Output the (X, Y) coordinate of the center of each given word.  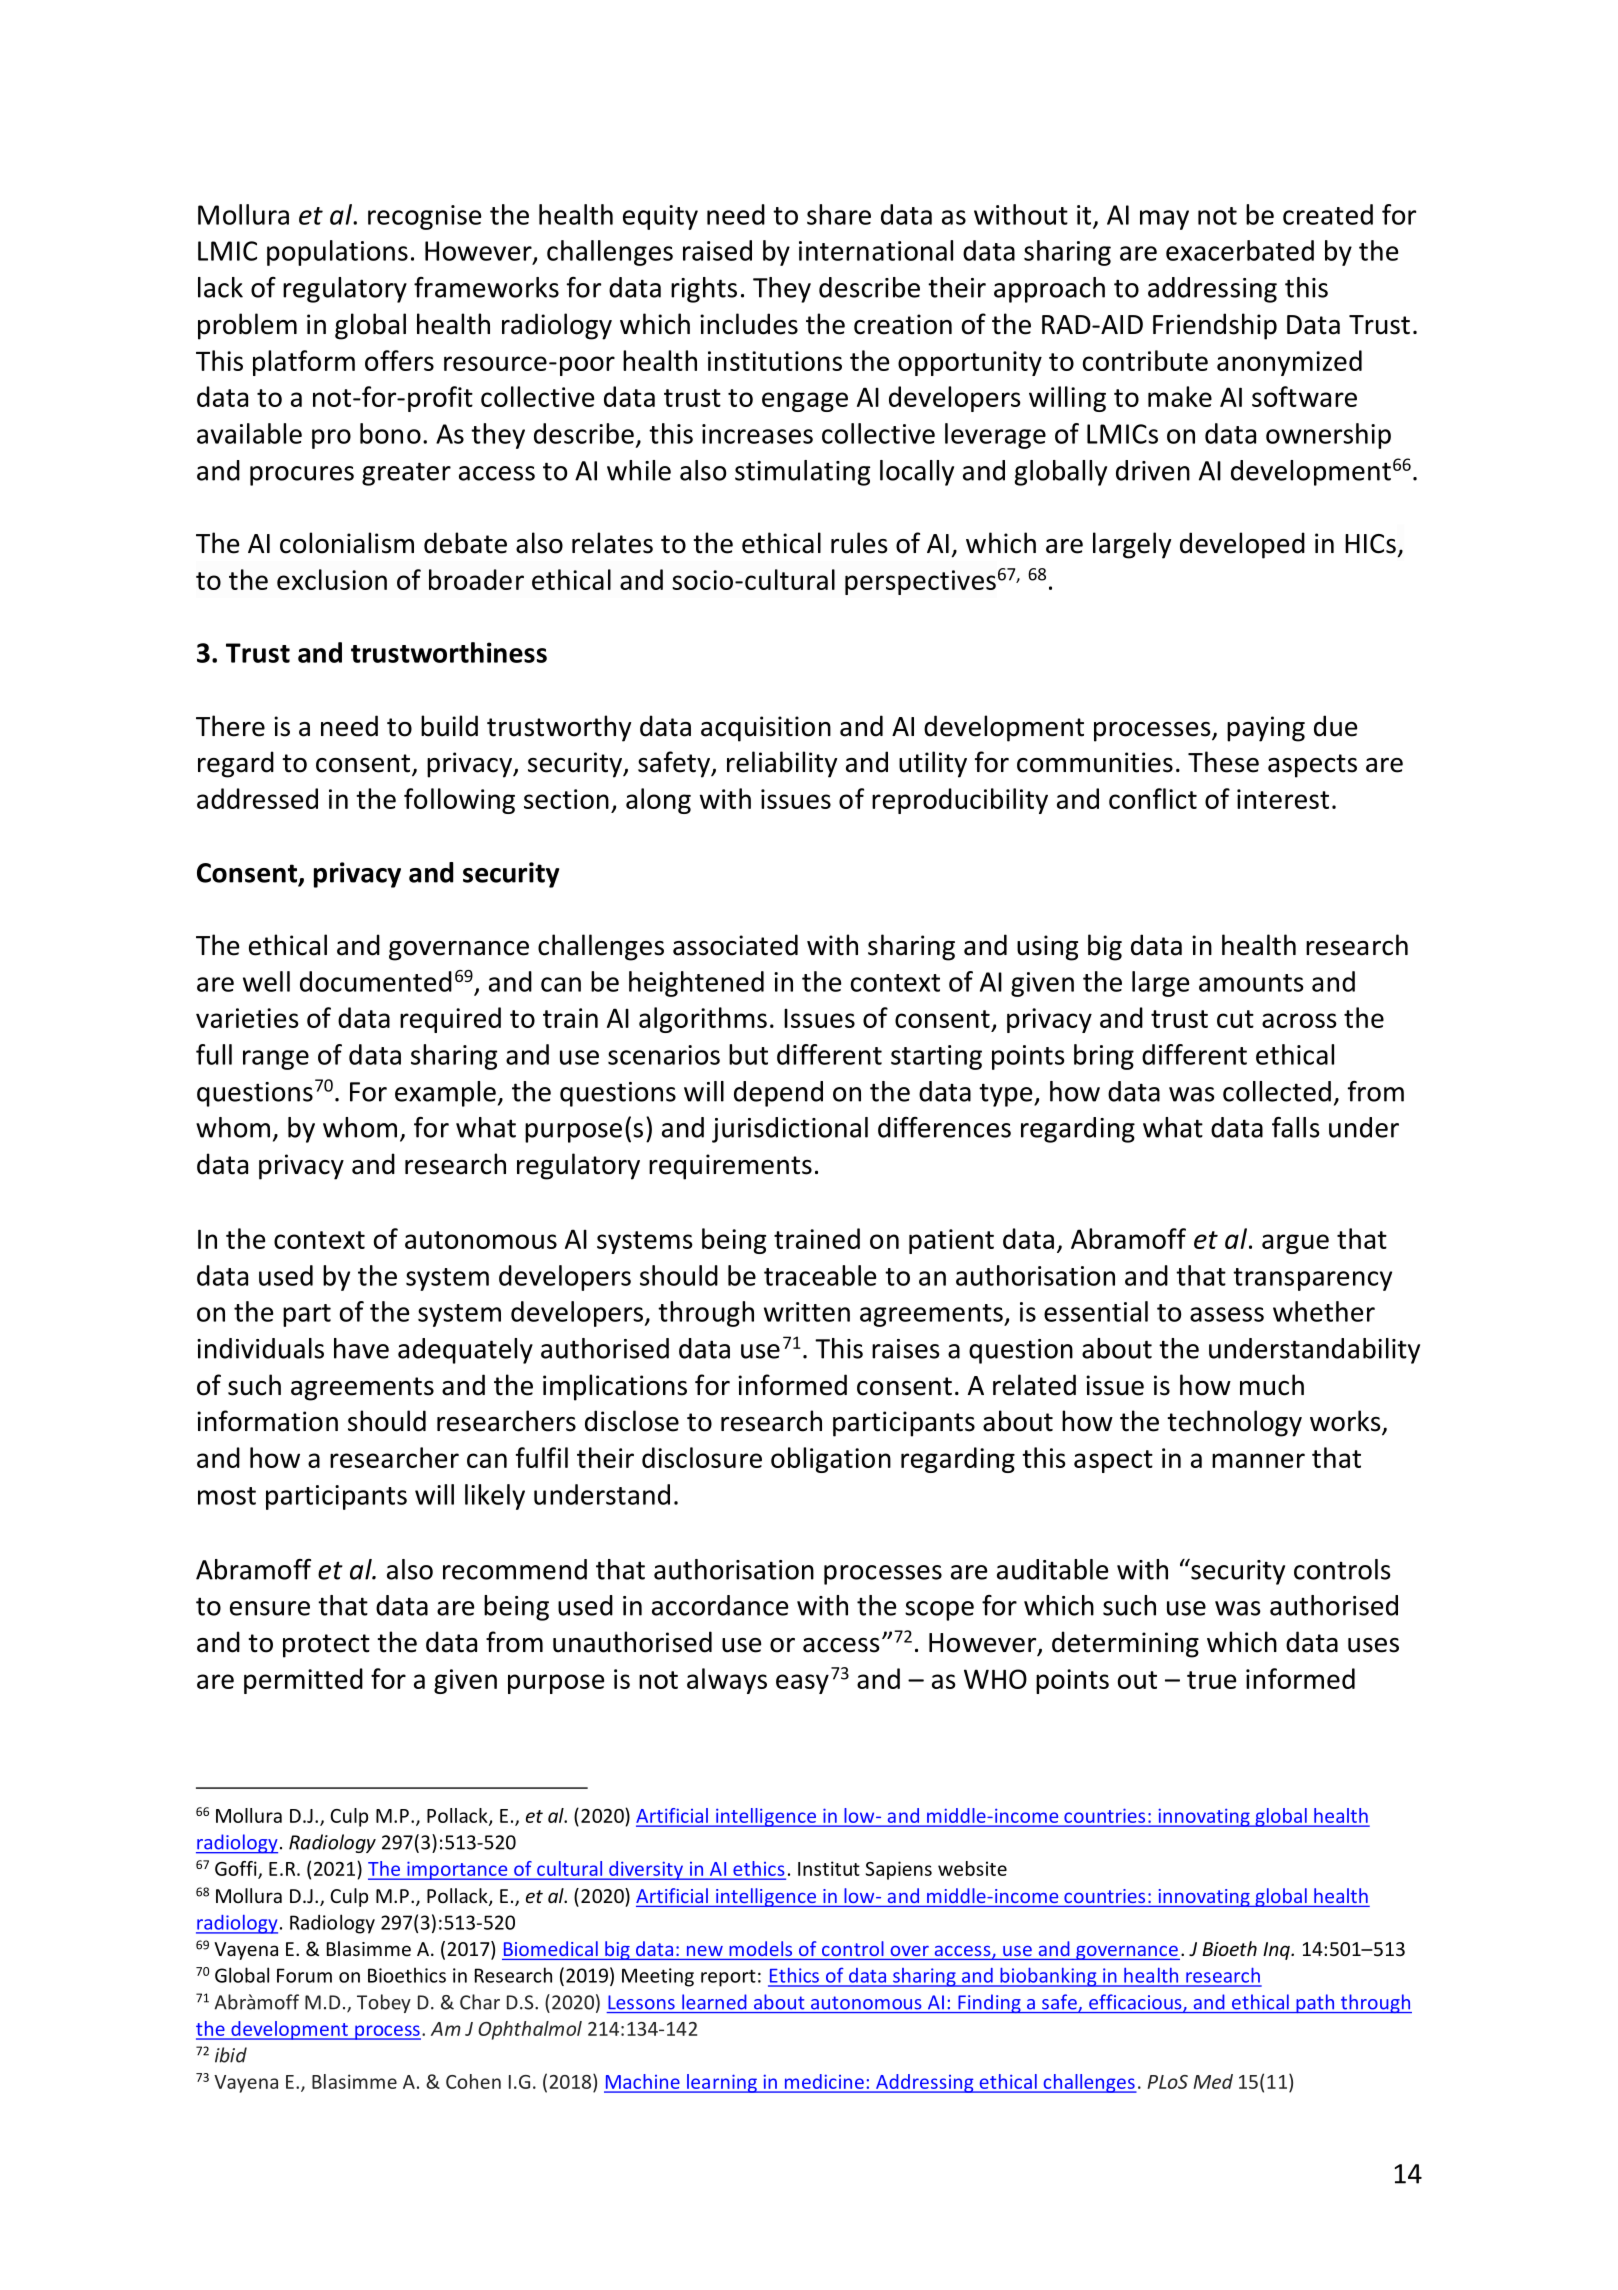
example (445, 1094)
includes (749, 324)
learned (714, 2002)
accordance (720, 1605)
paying (1266, 729)
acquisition (766, 729)
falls (1296, 1127)
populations (337, 253)
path (1315, 2004)
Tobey (384, 2003)
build (449, 726)
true (1211, 1680)
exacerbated (1240, 250)
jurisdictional (790, 1130)
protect (326, 1646)
